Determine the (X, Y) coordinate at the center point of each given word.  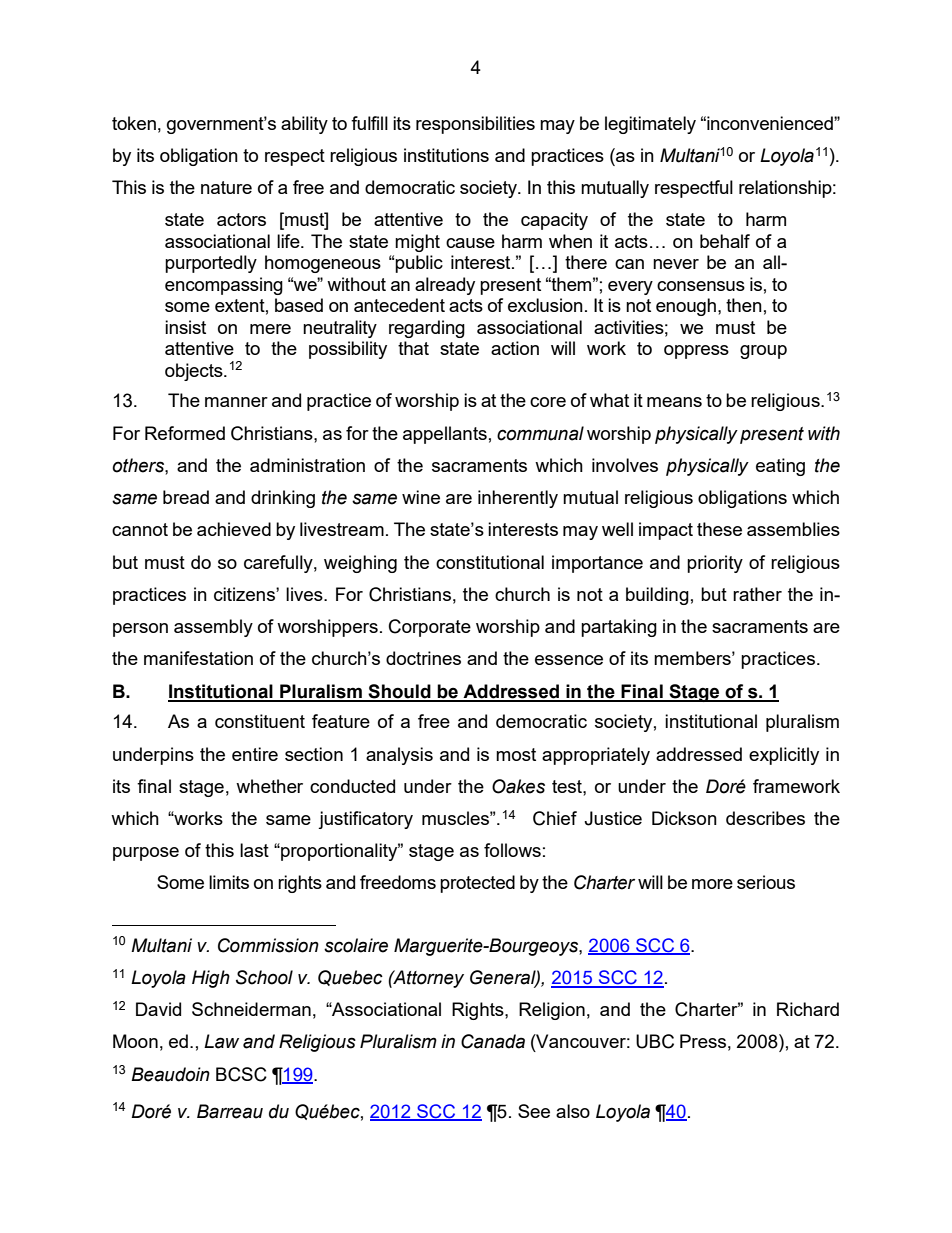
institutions (446, 155)
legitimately (650, 125)
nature (226, 187)
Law (221, 1041)
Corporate (430, 628)
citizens (245, 594)
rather (757, 594)
